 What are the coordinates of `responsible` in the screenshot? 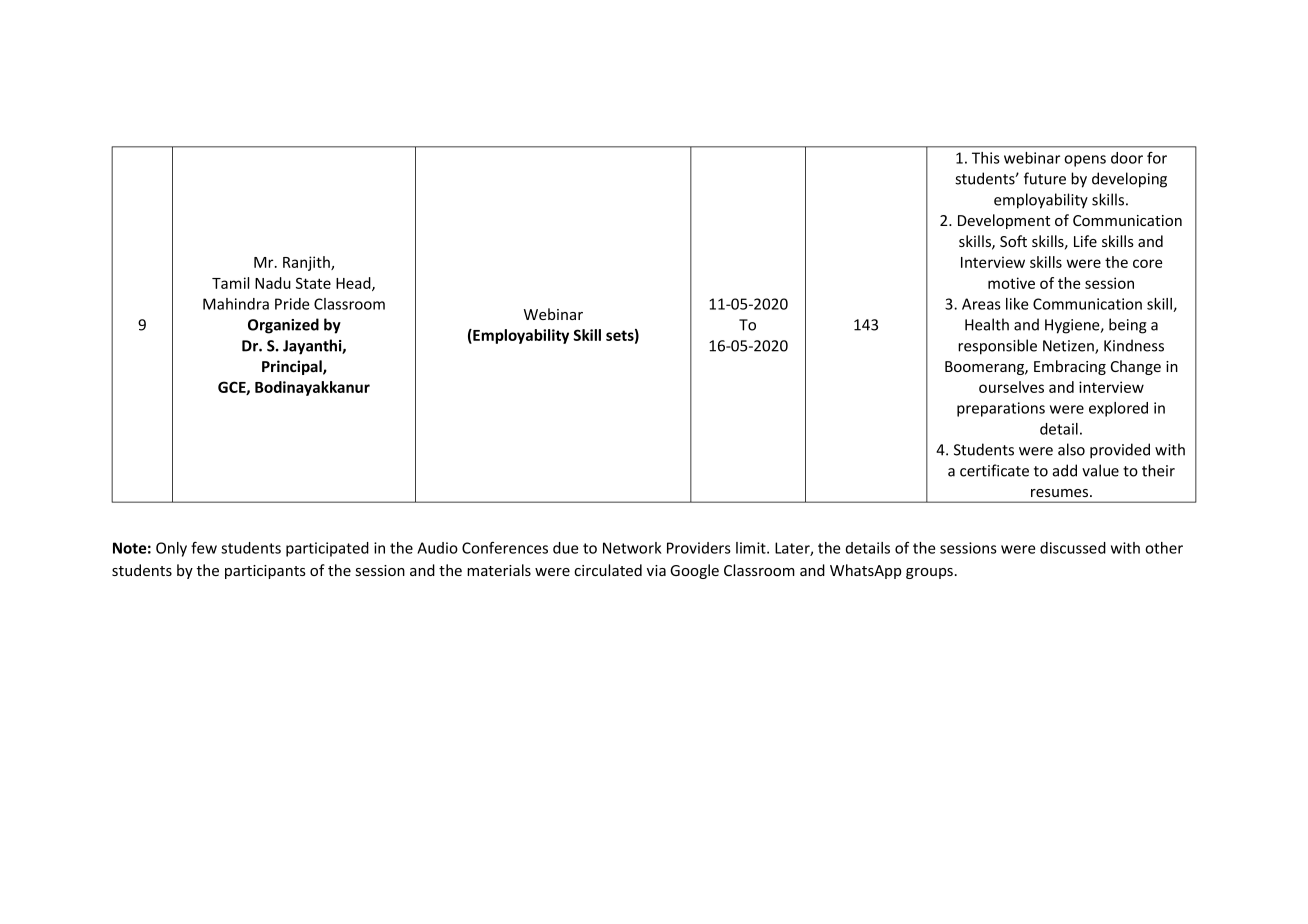 It's located at (997, 347).
